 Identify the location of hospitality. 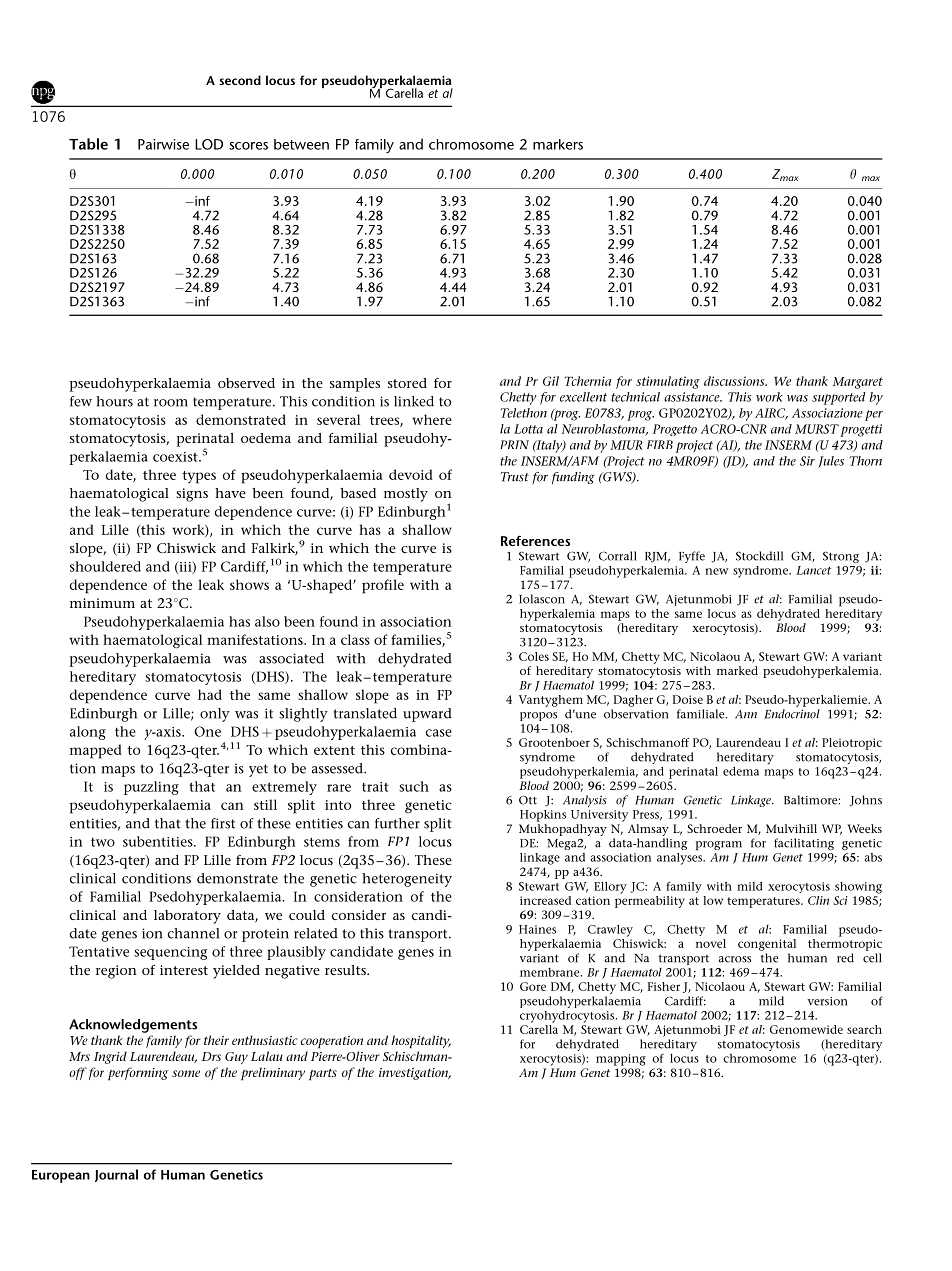
(421, 1041).
